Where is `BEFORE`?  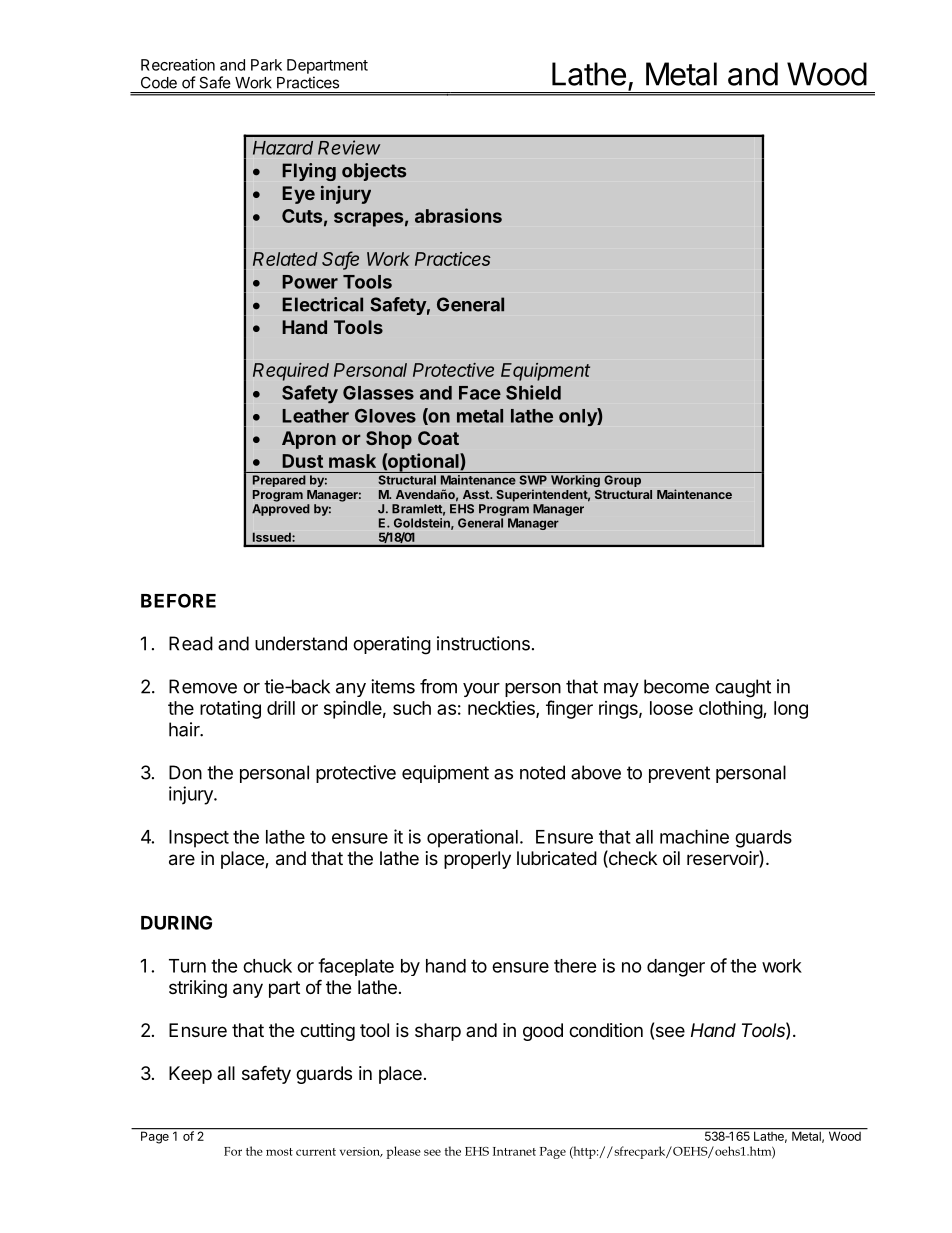 BEFORE is located at coordinates (178, 600).
